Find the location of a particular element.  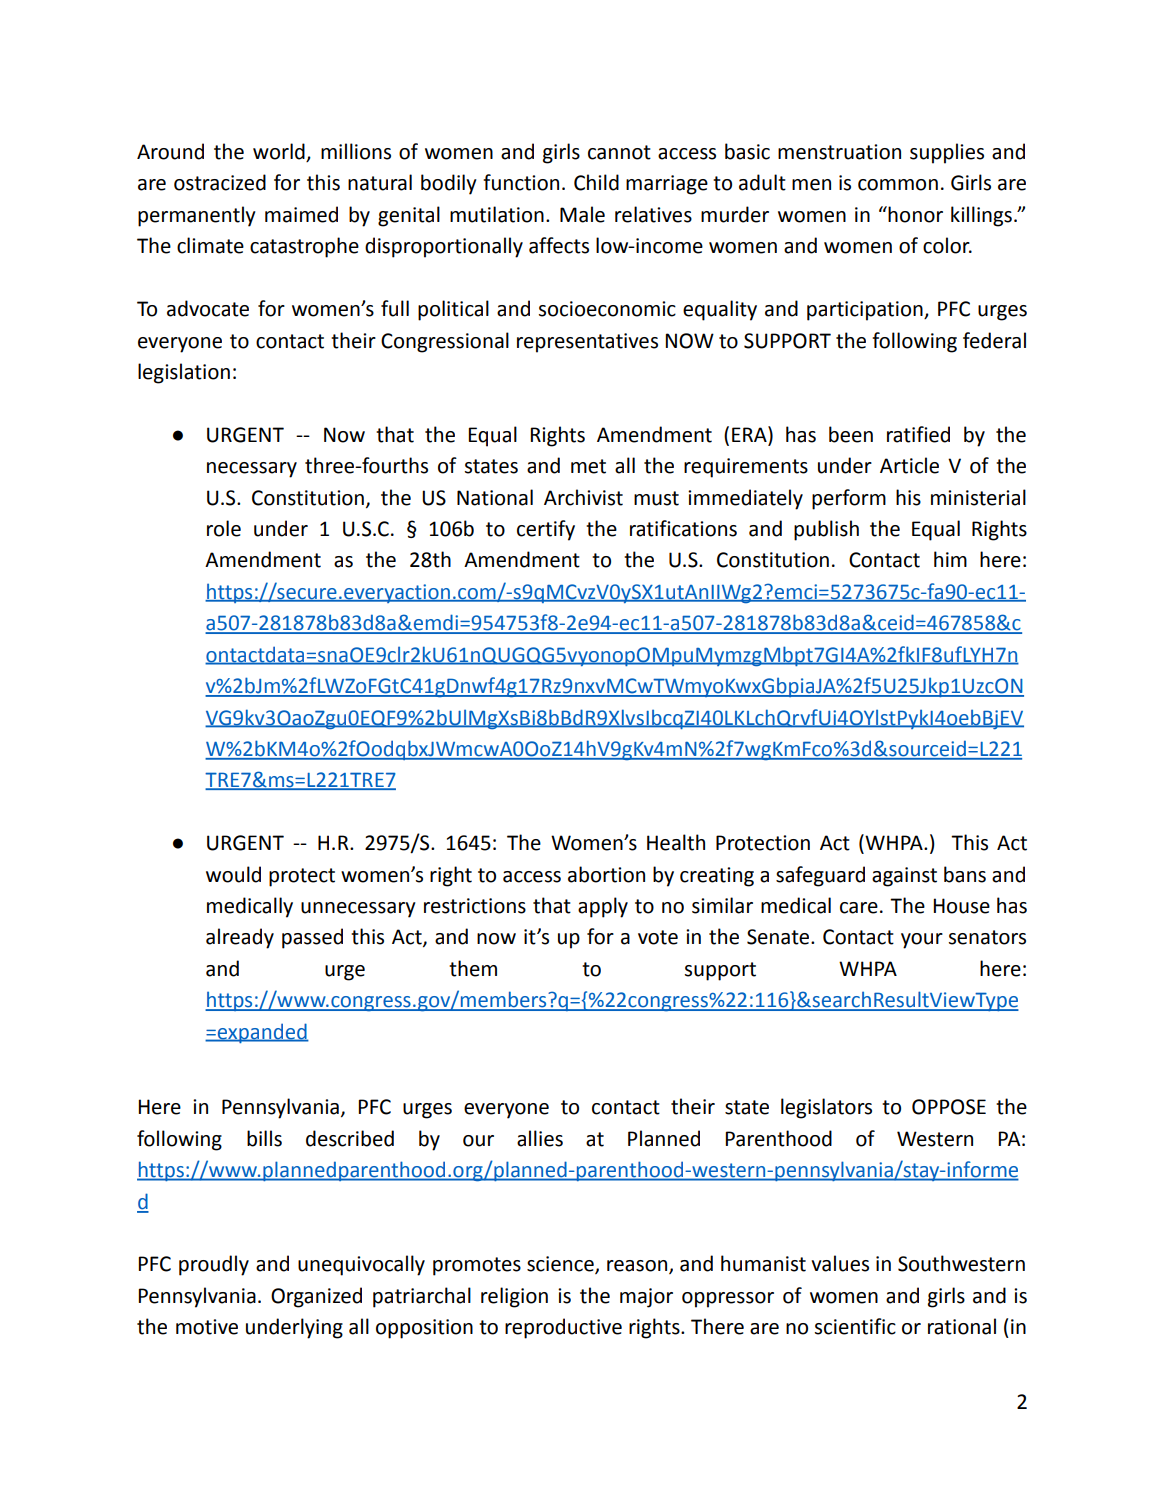

scientific is located at coordinates (855, 1326).
